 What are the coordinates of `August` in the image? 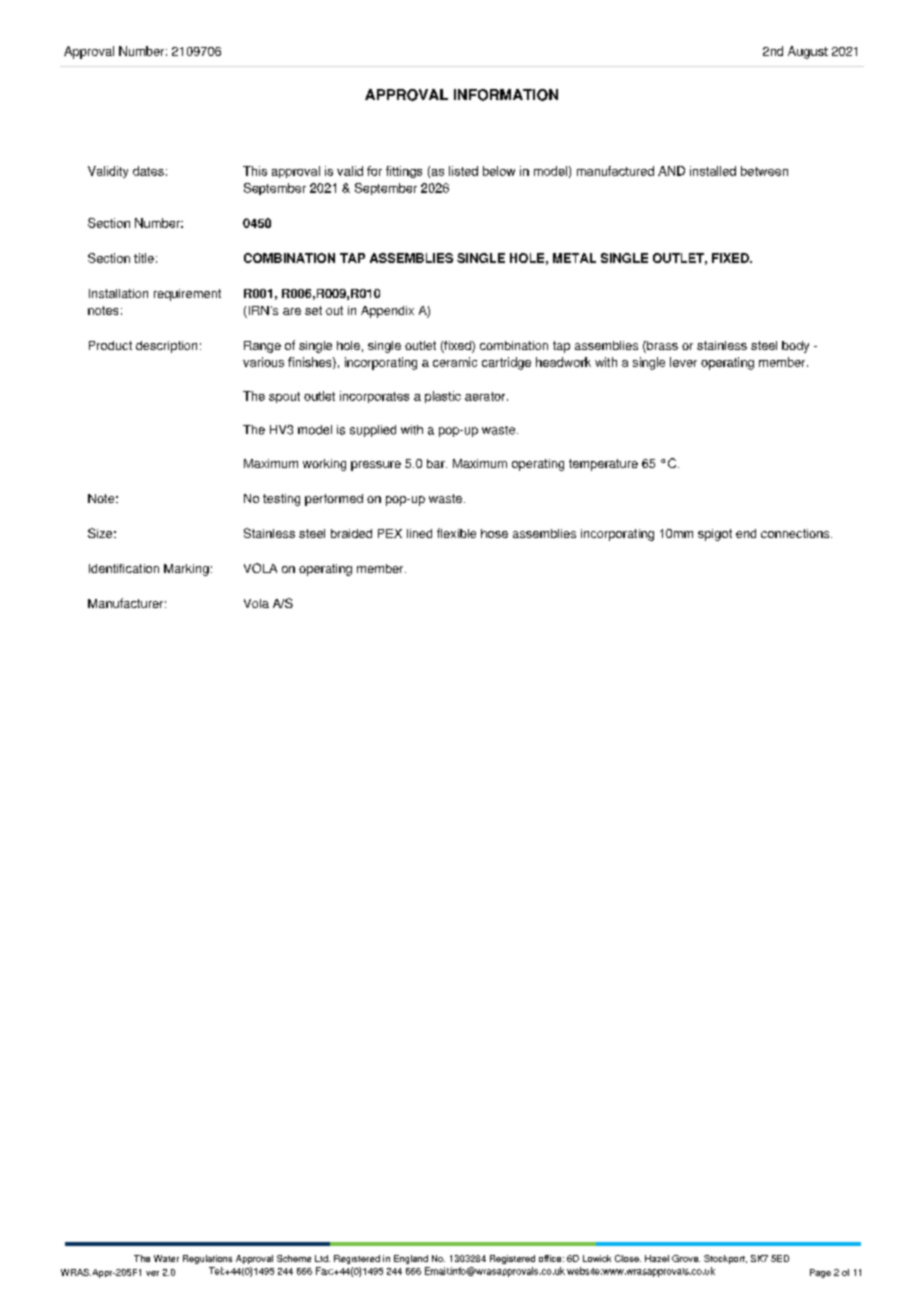 It's located at (808, 52).
